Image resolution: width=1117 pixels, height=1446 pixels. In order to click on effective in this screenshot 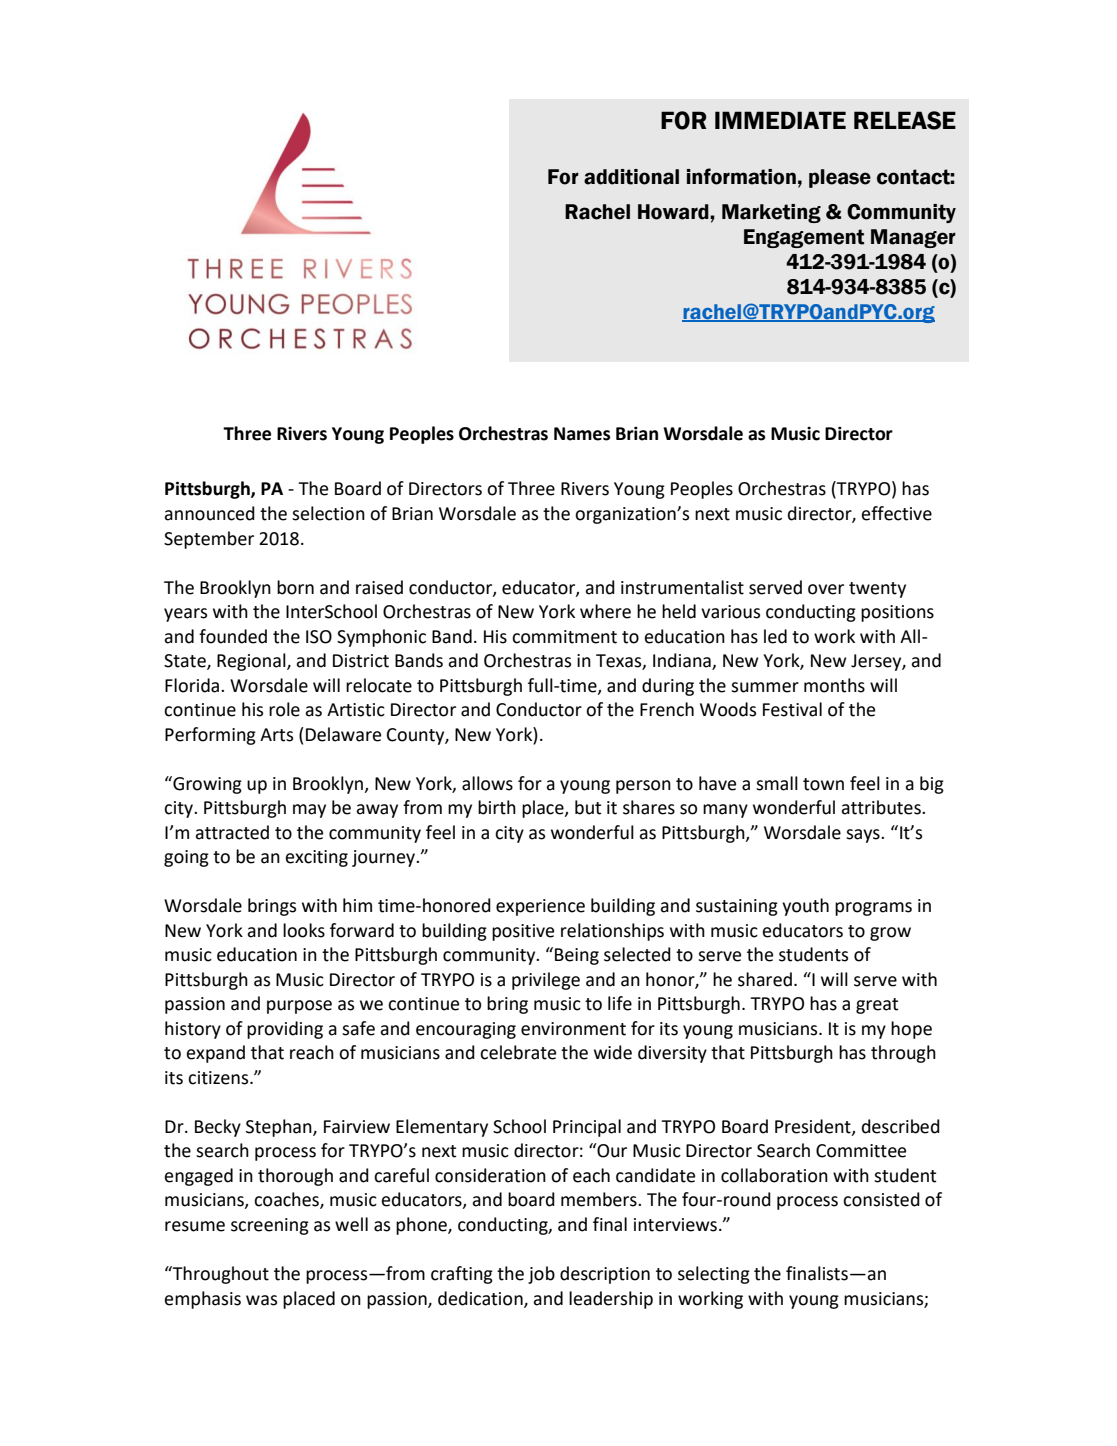, I will do `click(897, 513)`.
